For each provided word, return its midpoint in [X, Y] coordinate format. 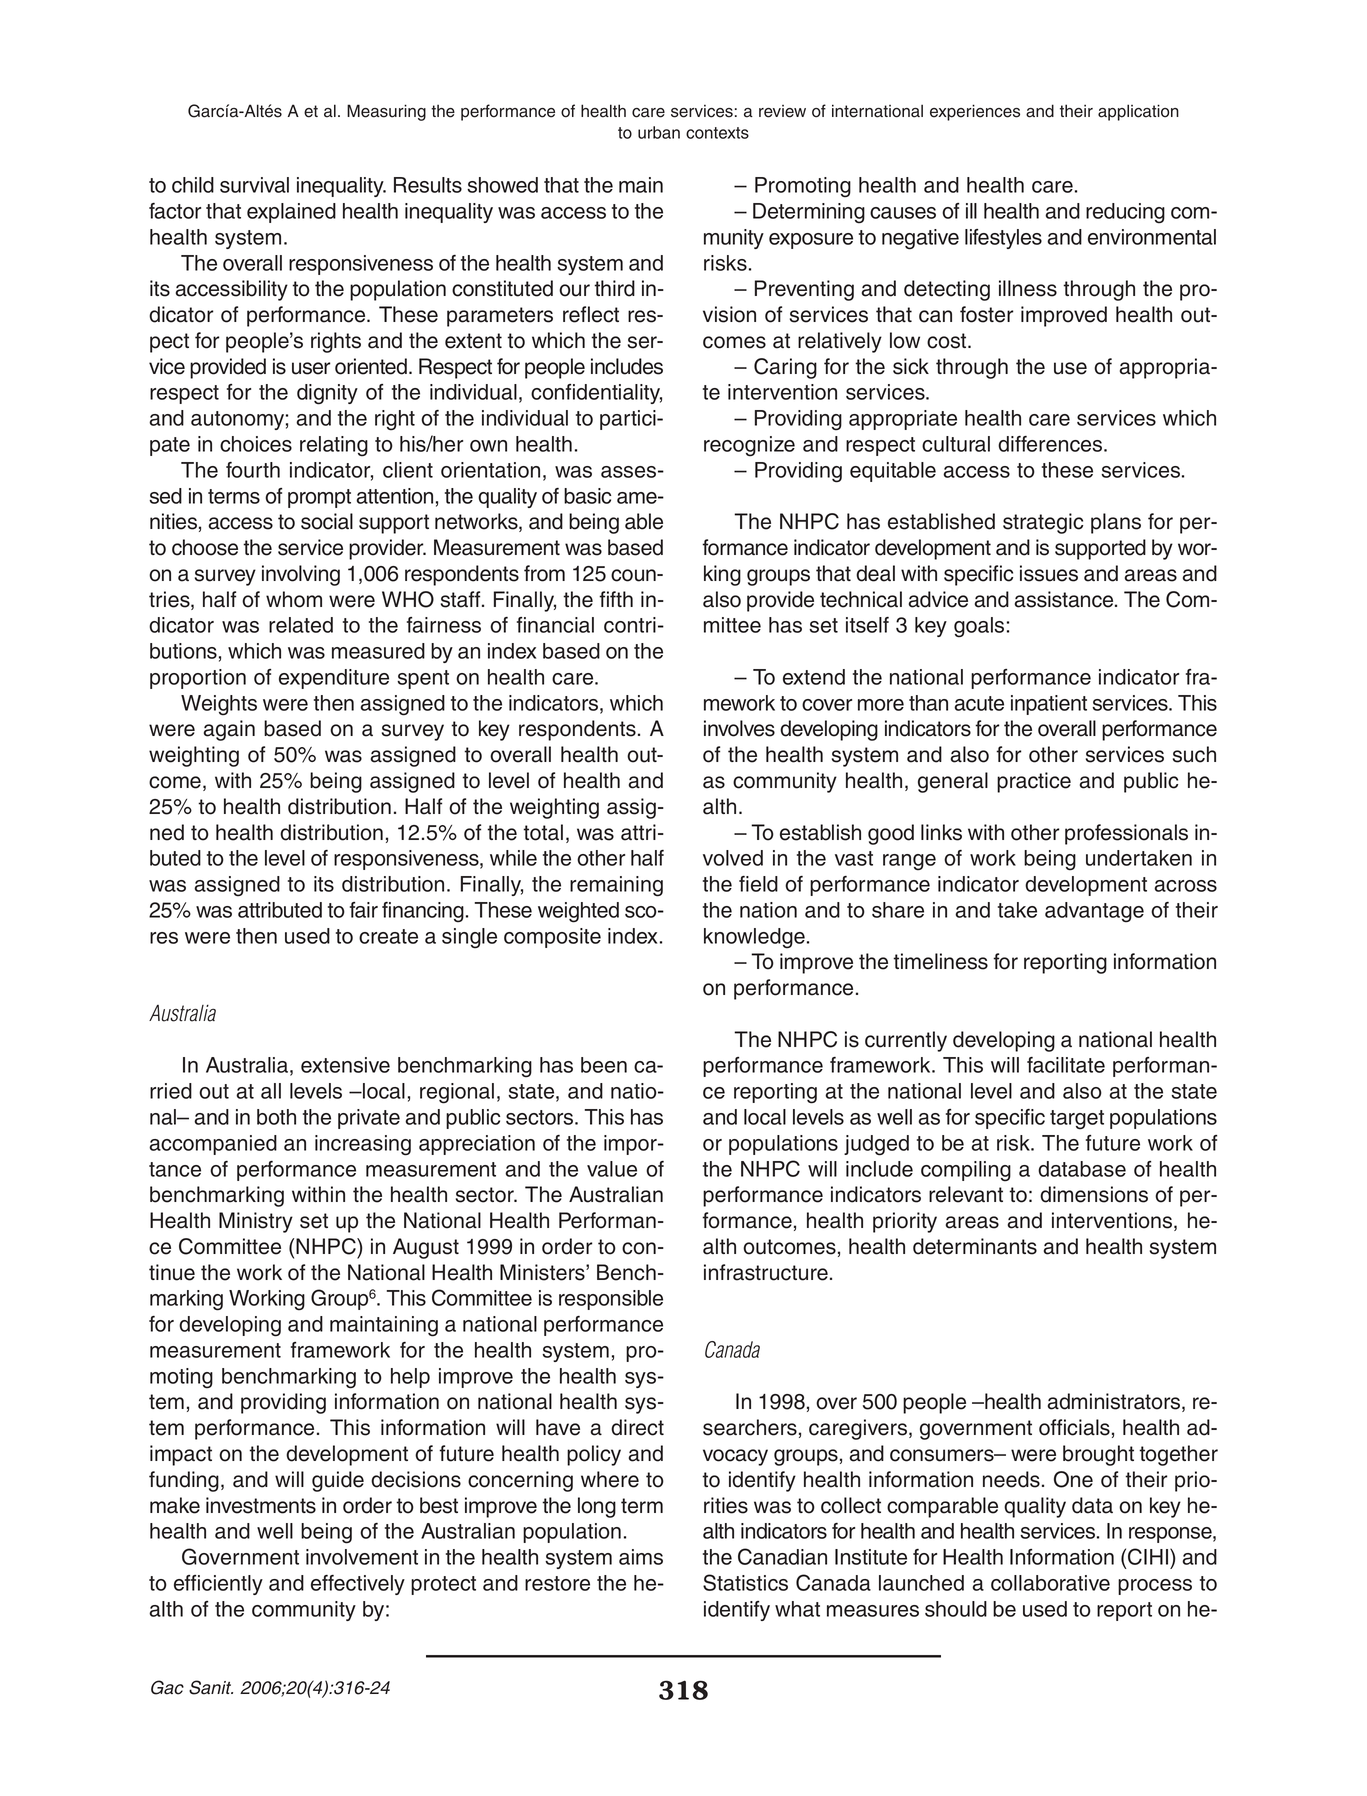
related [301, 625]
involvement [362, 1557]
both [276, 1117]
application [1138, 112]
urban [659, 132]
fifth [616, 599]
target [1077, 1120]
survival [254, 185]
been [604, 1065]
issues [1049, 573]
